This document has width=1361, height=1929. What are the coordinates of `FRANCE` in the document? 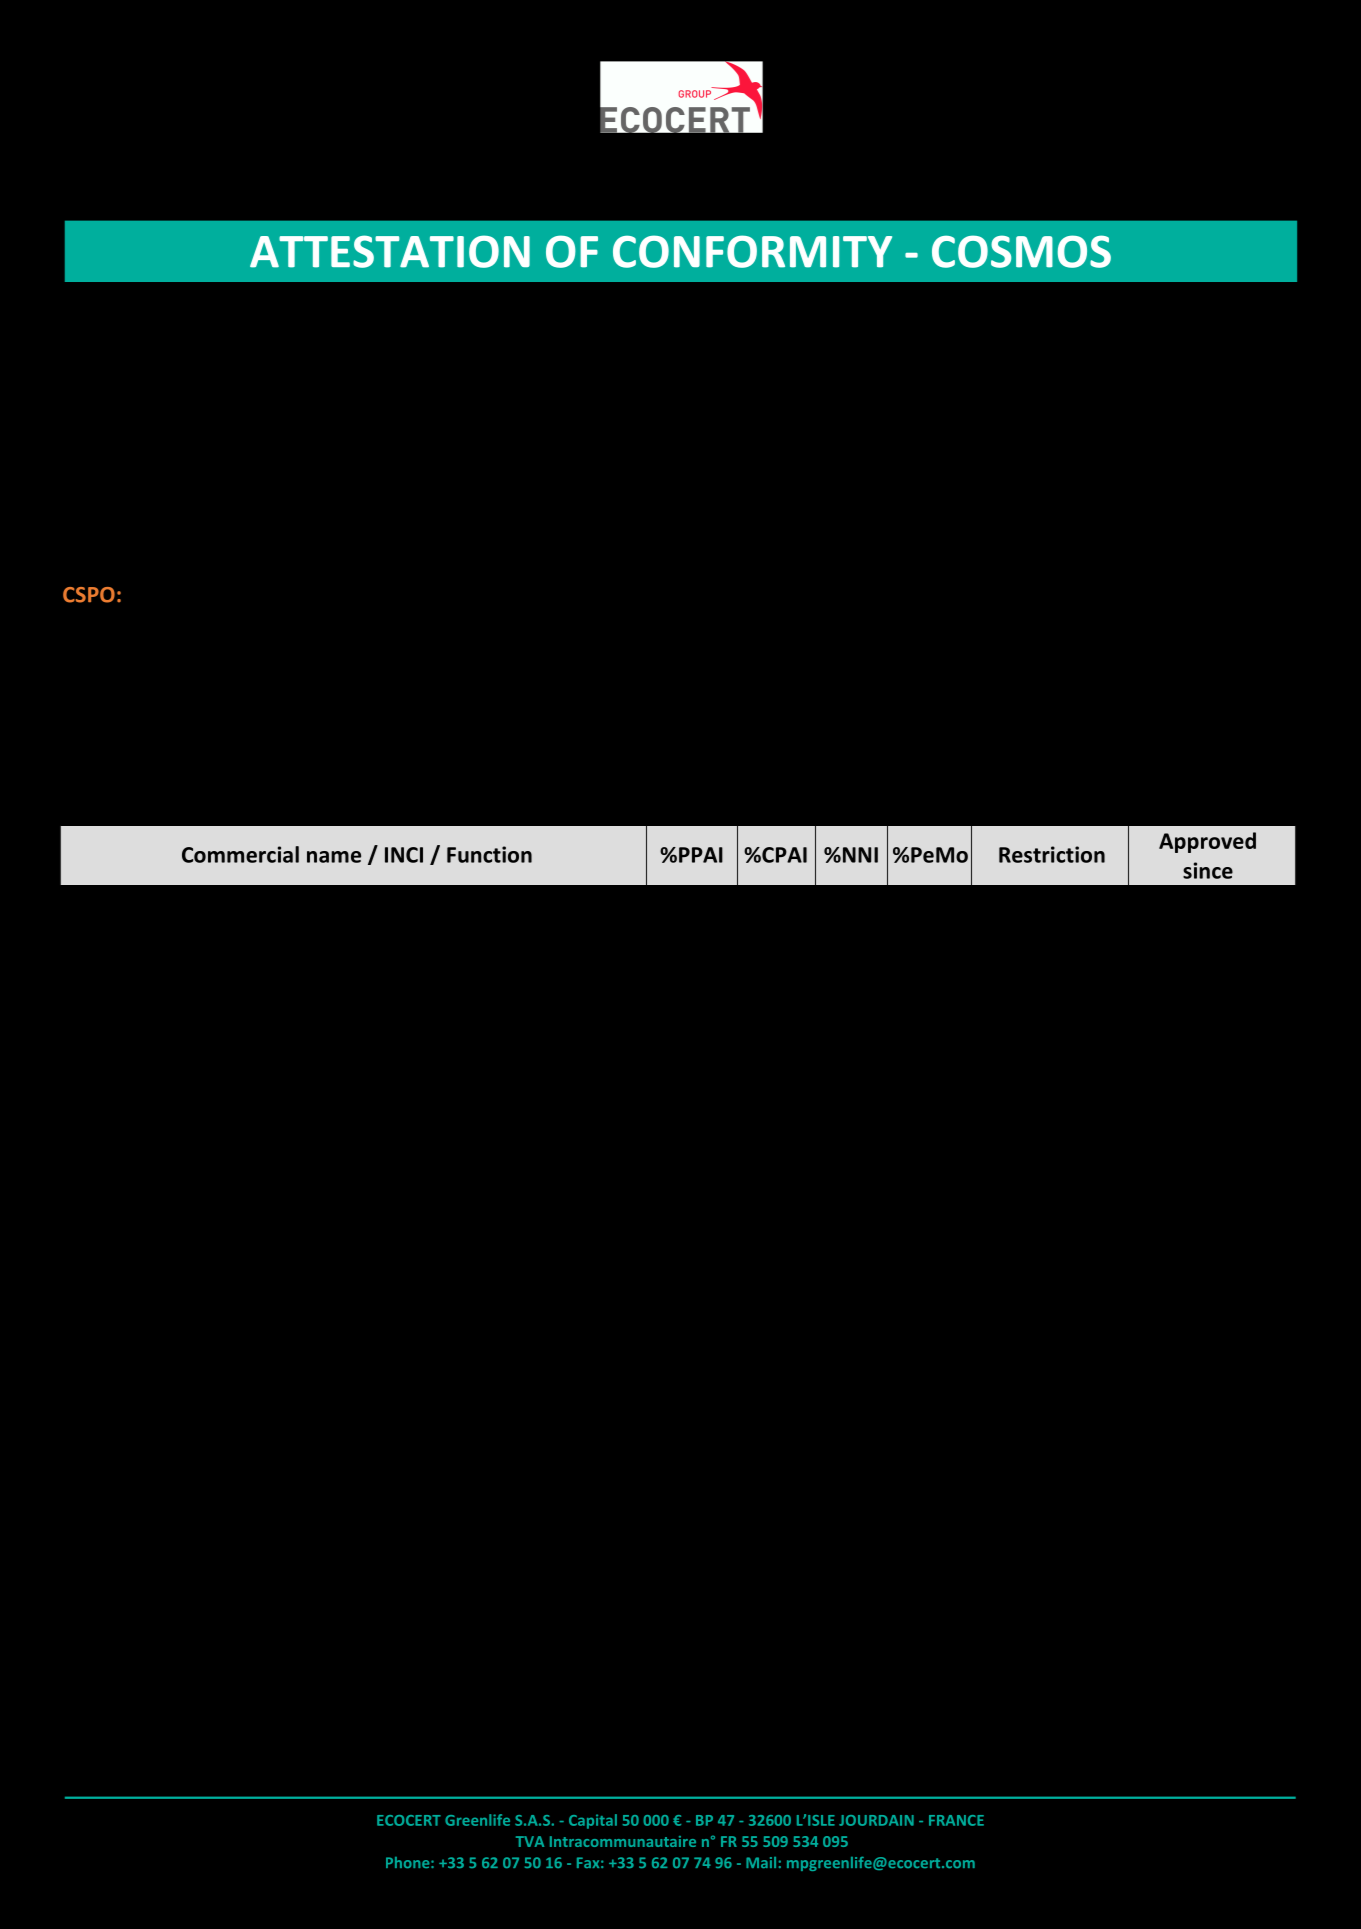 It's located at (956, 1820).
